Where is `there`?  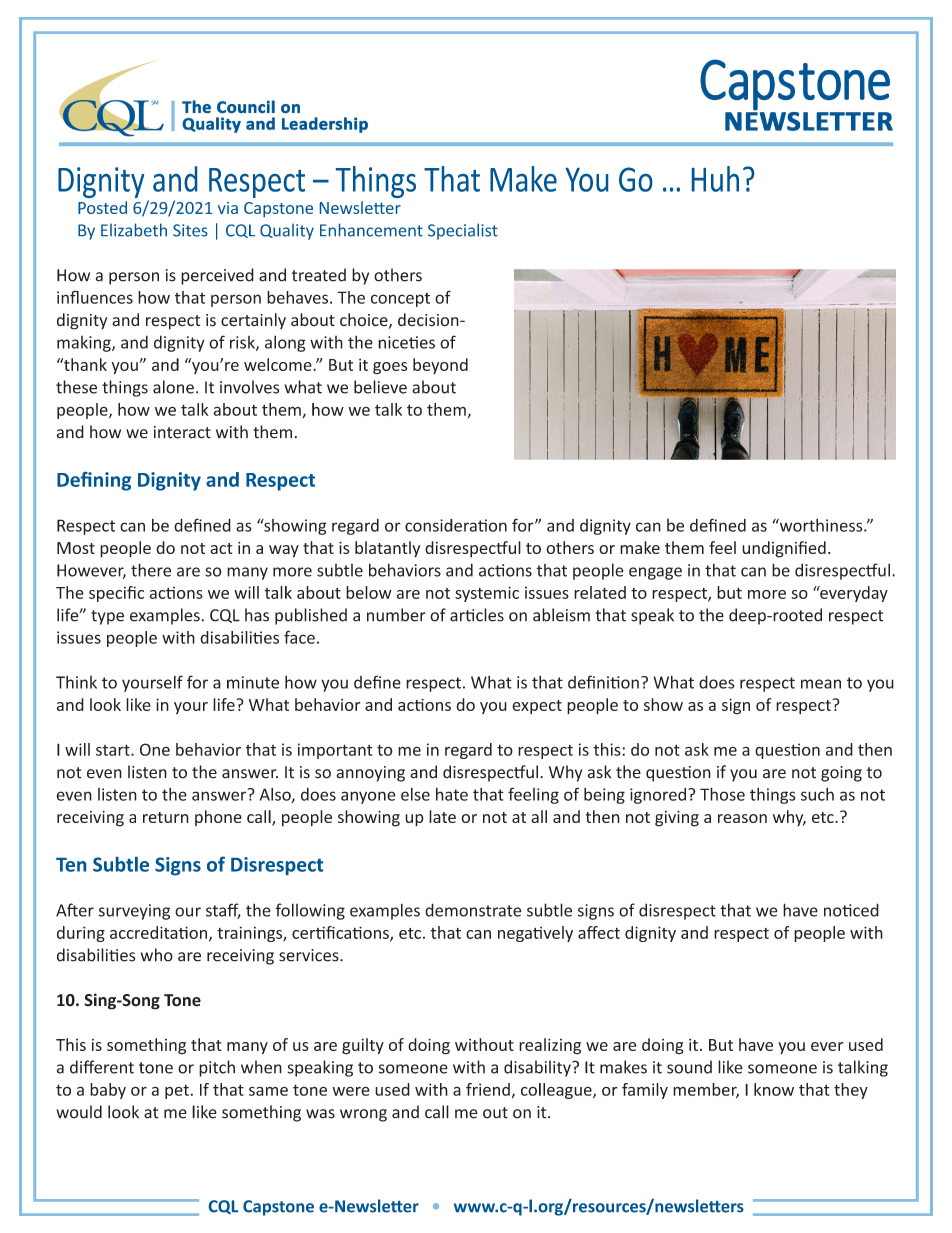 there is located at coordinates (151, 570).
